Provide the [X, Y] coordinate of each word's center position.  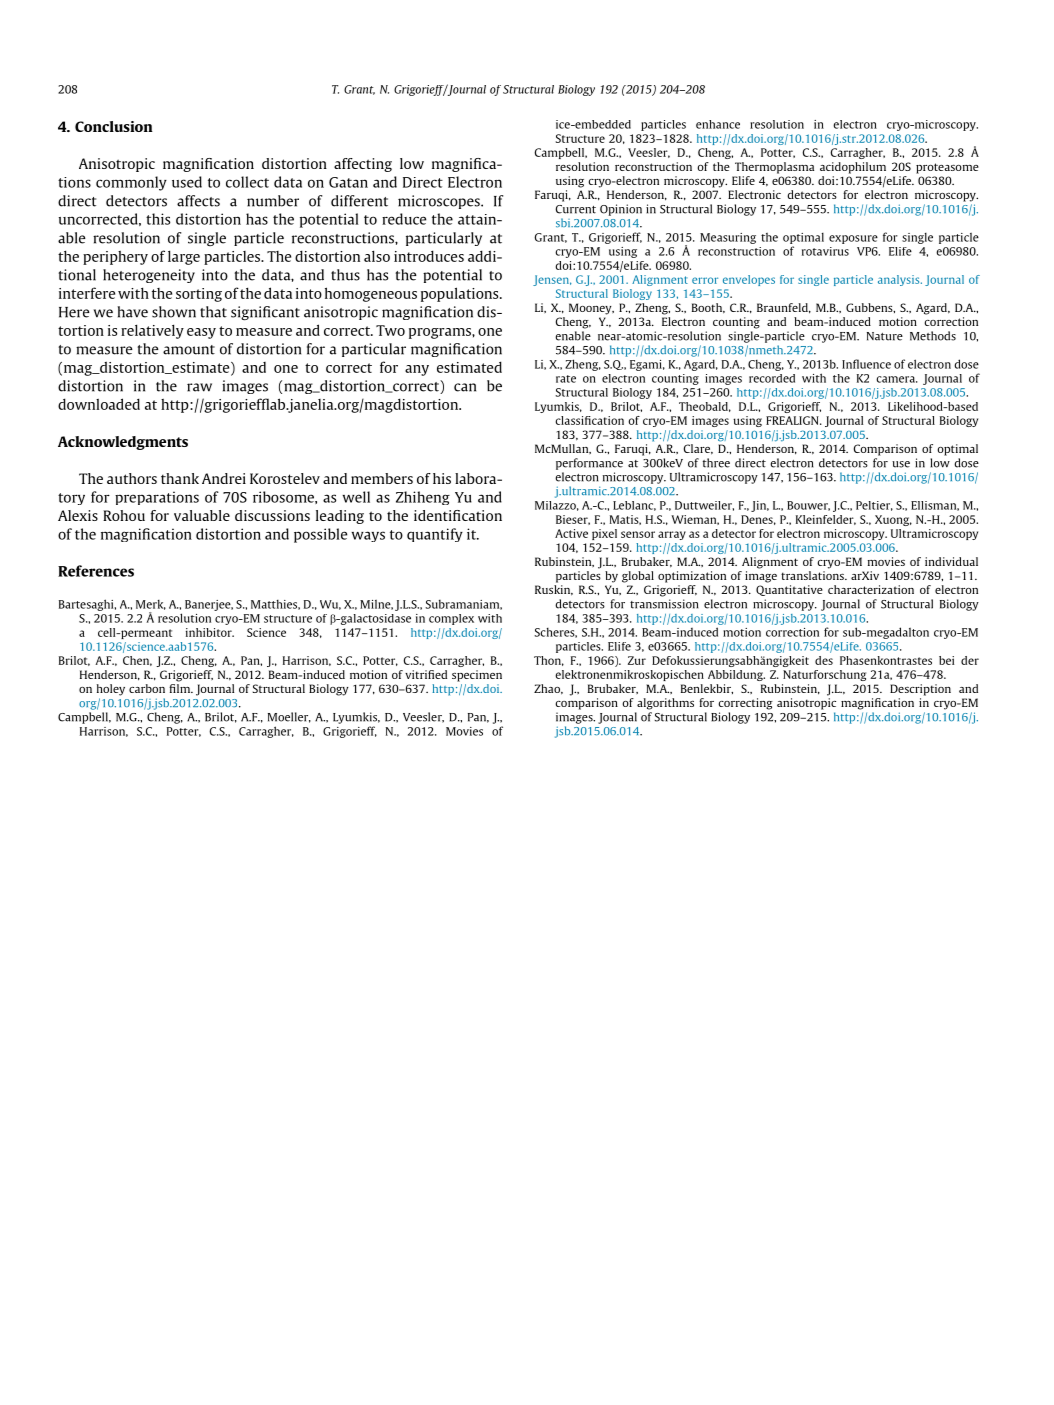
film [181, 688]
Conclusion [114, 126]
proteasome [947, 168]
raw [199, 387]
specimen [477, 676]
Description [920, 690]
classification [589, 420]
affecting [363, 165]
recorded [772, 378]
